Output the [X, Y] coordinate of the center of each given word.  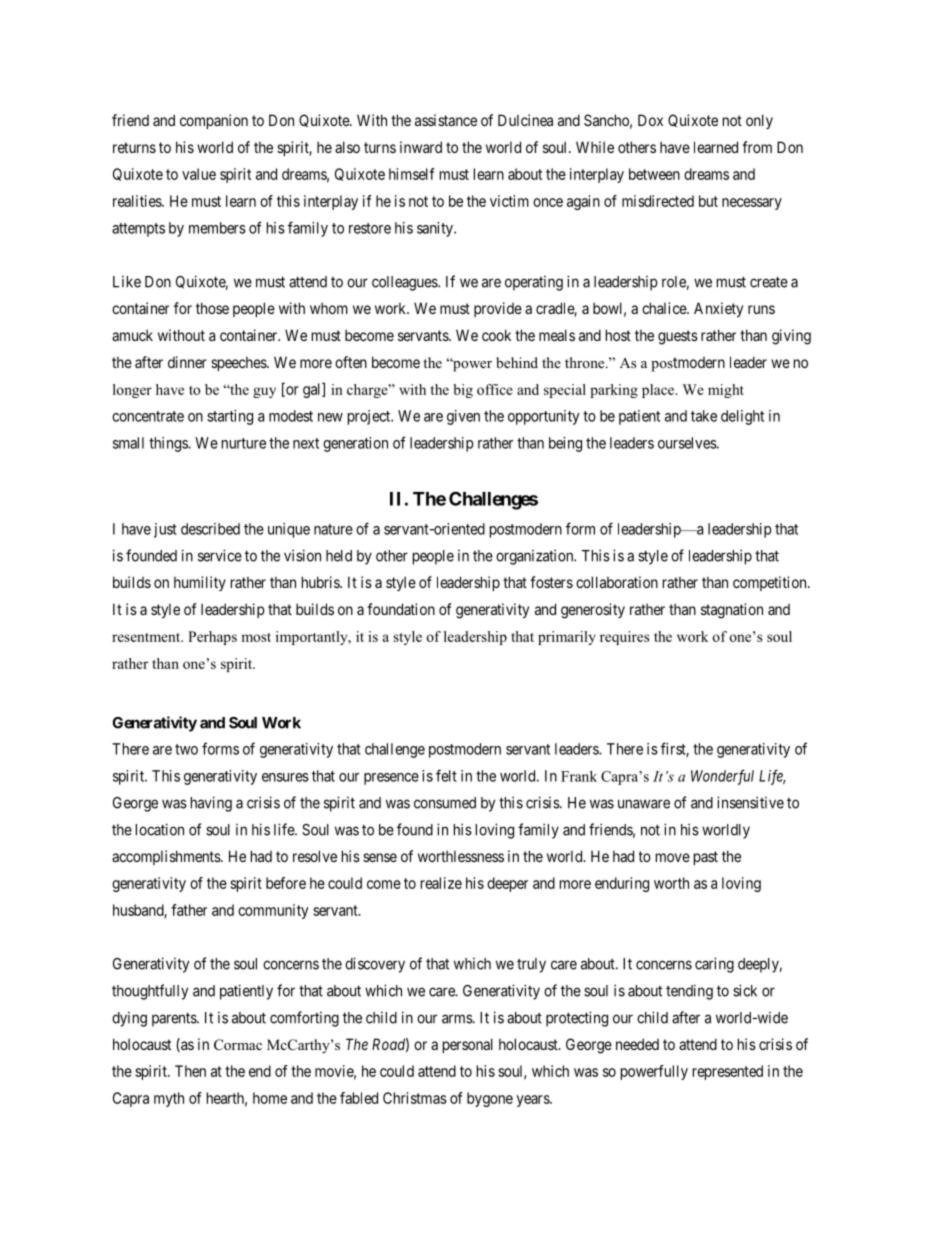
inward [421, 147]
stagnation [732, 611]
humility [200, 583]
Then [190, 1071]
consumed [445, 803]
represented [728, 1072]
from [757, 147]
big [463, 391]
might [726, 391]
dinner [187, 362]
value [199, 174]
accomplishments [167, 857]
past [706, 858]
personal [468, 1045]
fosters [551, 582]
